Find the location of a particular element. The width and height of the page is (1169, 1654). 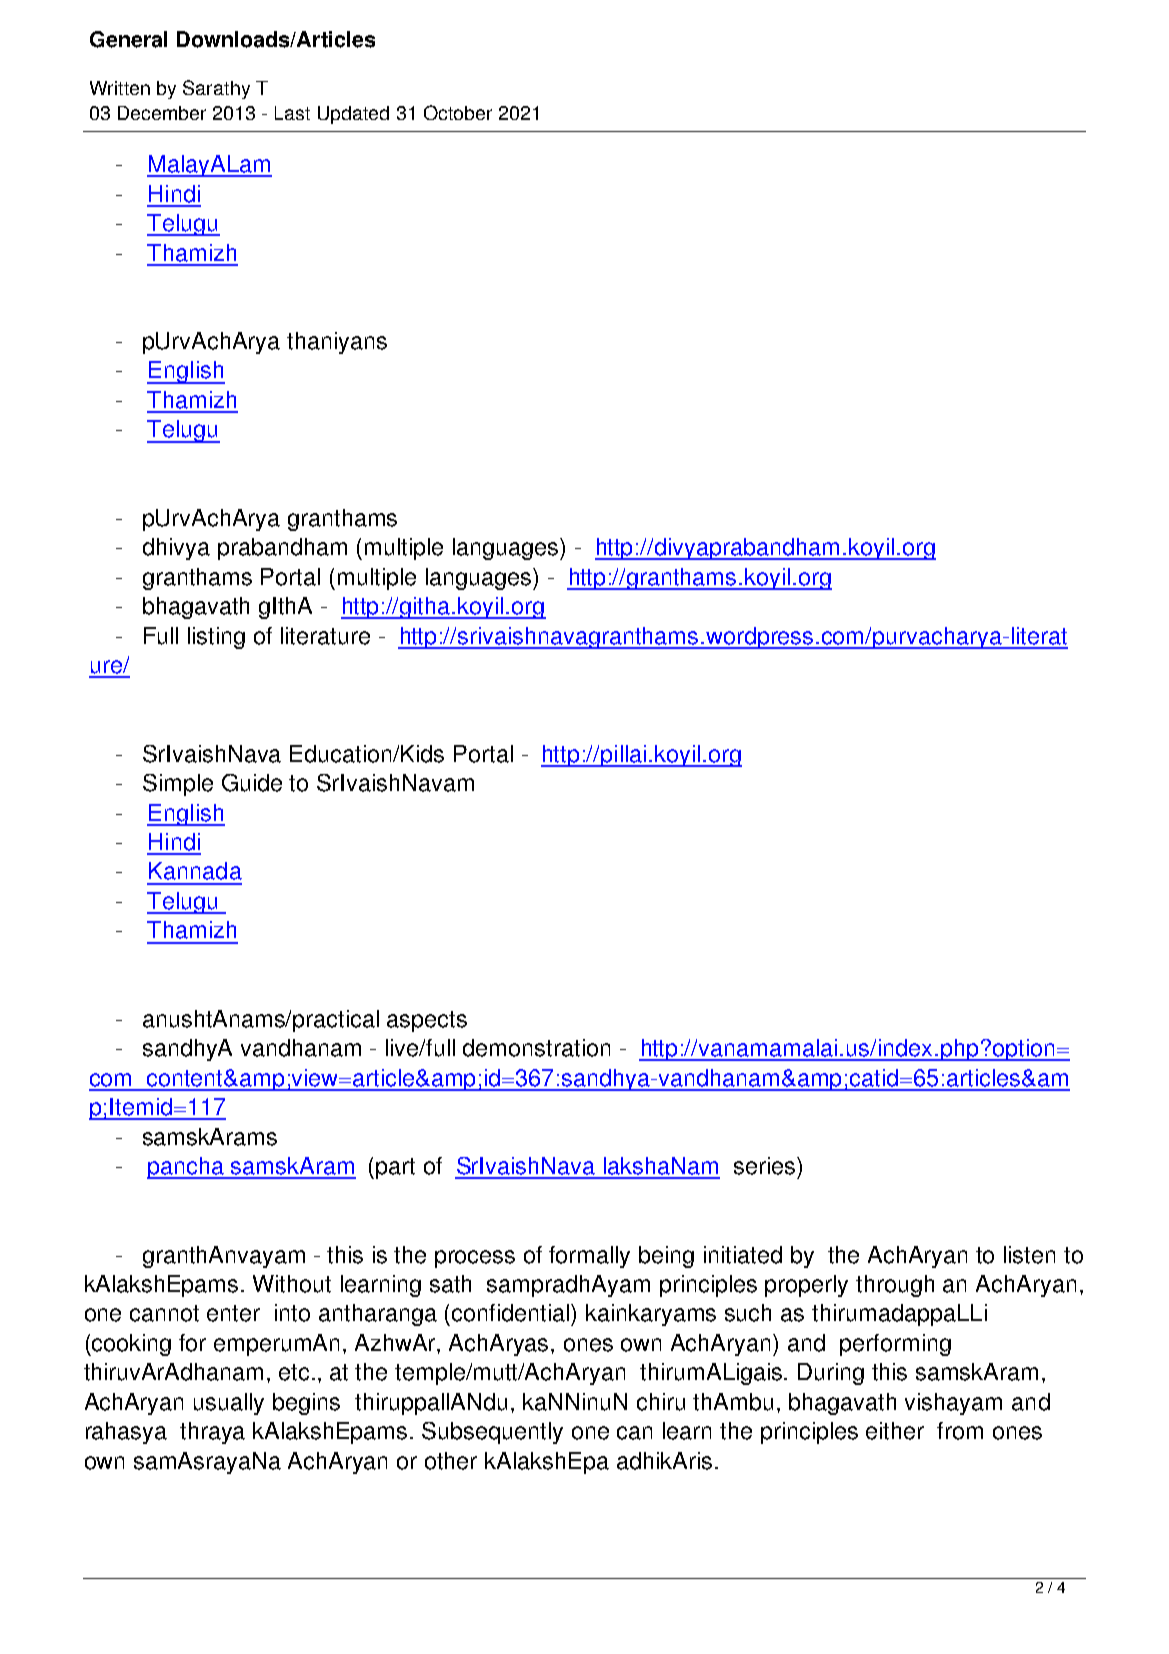

Updated is located at coordinates (353, 115).
